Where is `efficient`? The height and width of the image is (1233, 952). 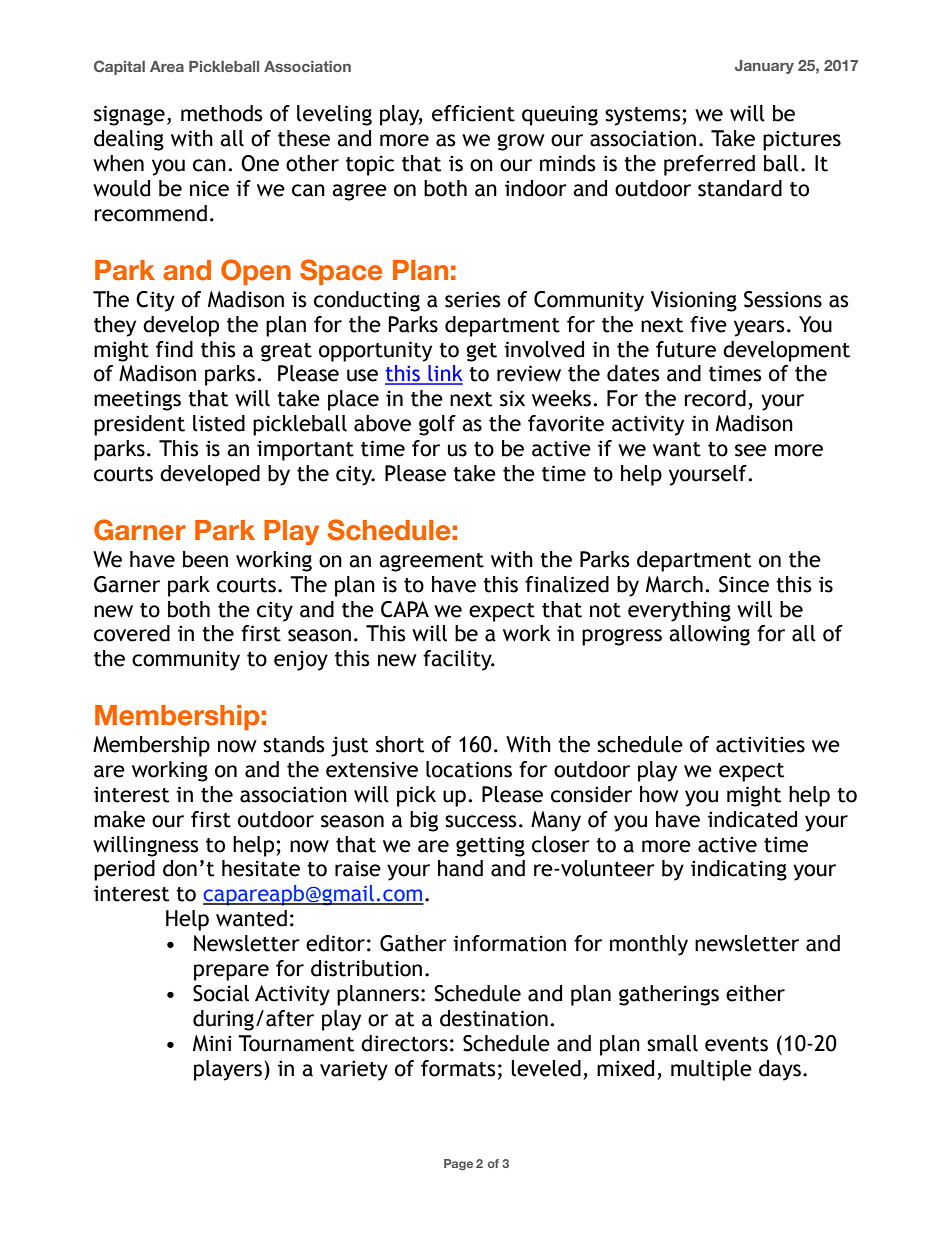
efficient is located at coordinates (473, 113).
